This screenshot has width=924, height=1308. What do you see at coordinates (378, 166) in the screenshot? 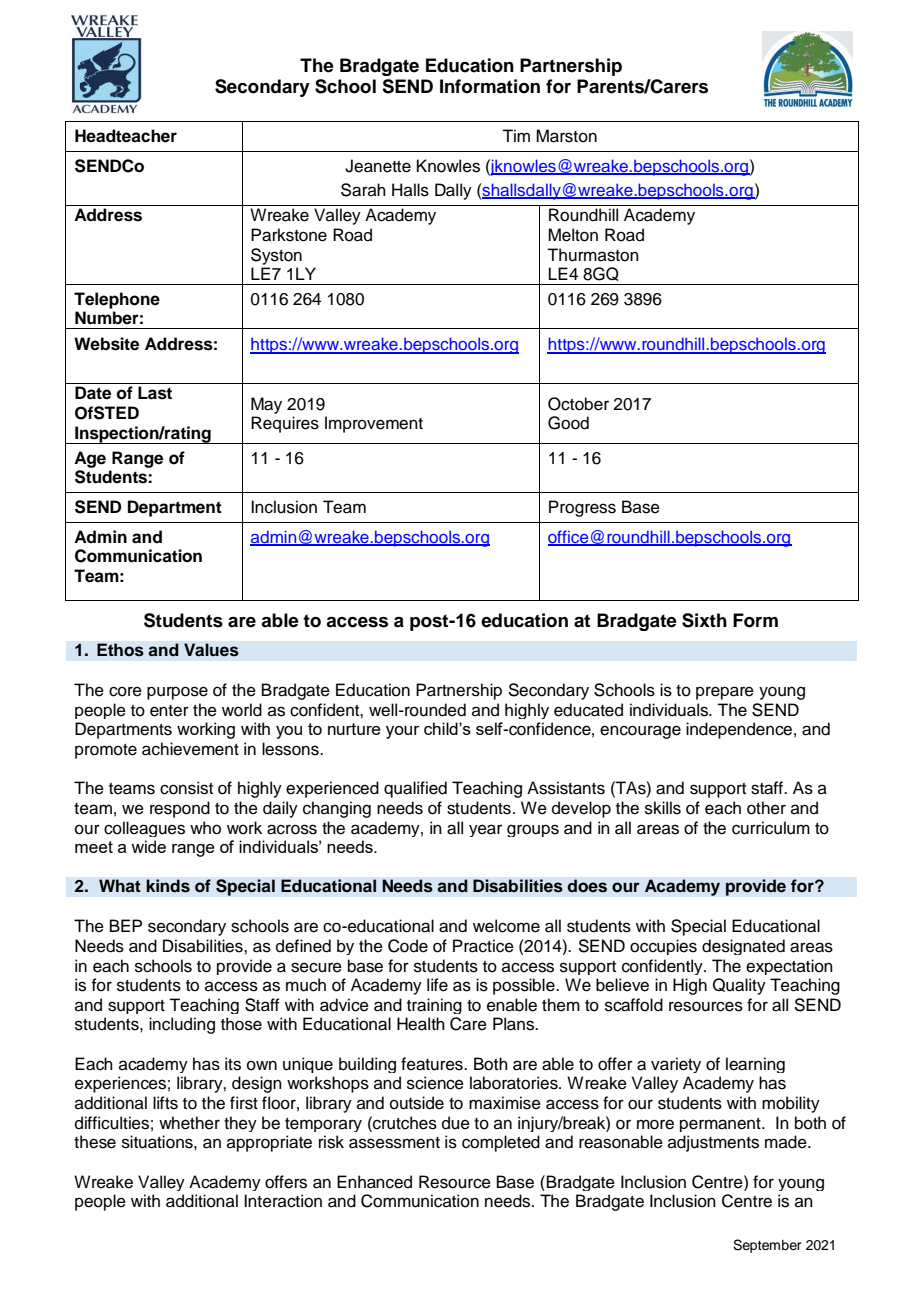
I see `Jeanette` at bounding box center [378, 166].
